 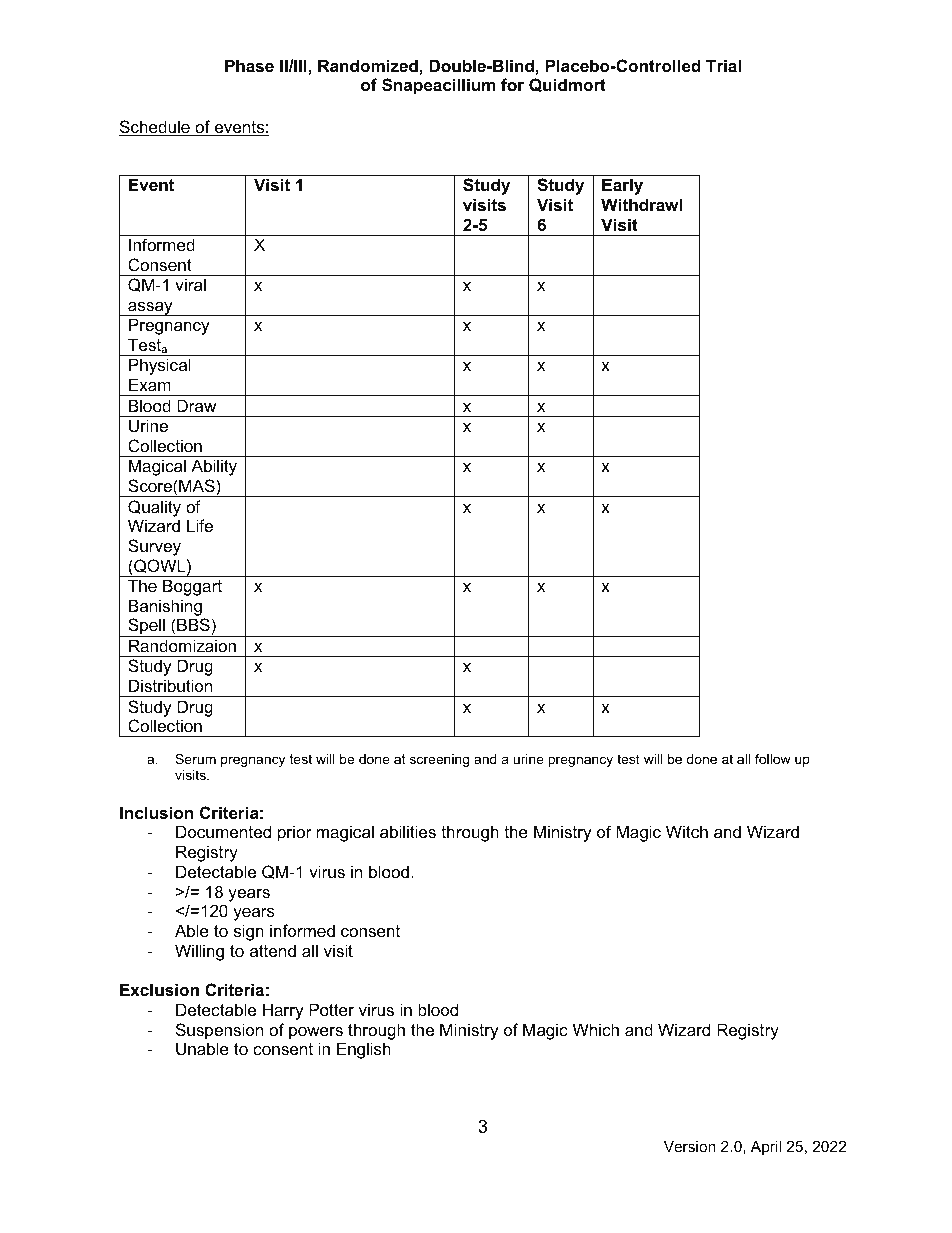 I want to click on abilities, so click(x=408, y=831).
